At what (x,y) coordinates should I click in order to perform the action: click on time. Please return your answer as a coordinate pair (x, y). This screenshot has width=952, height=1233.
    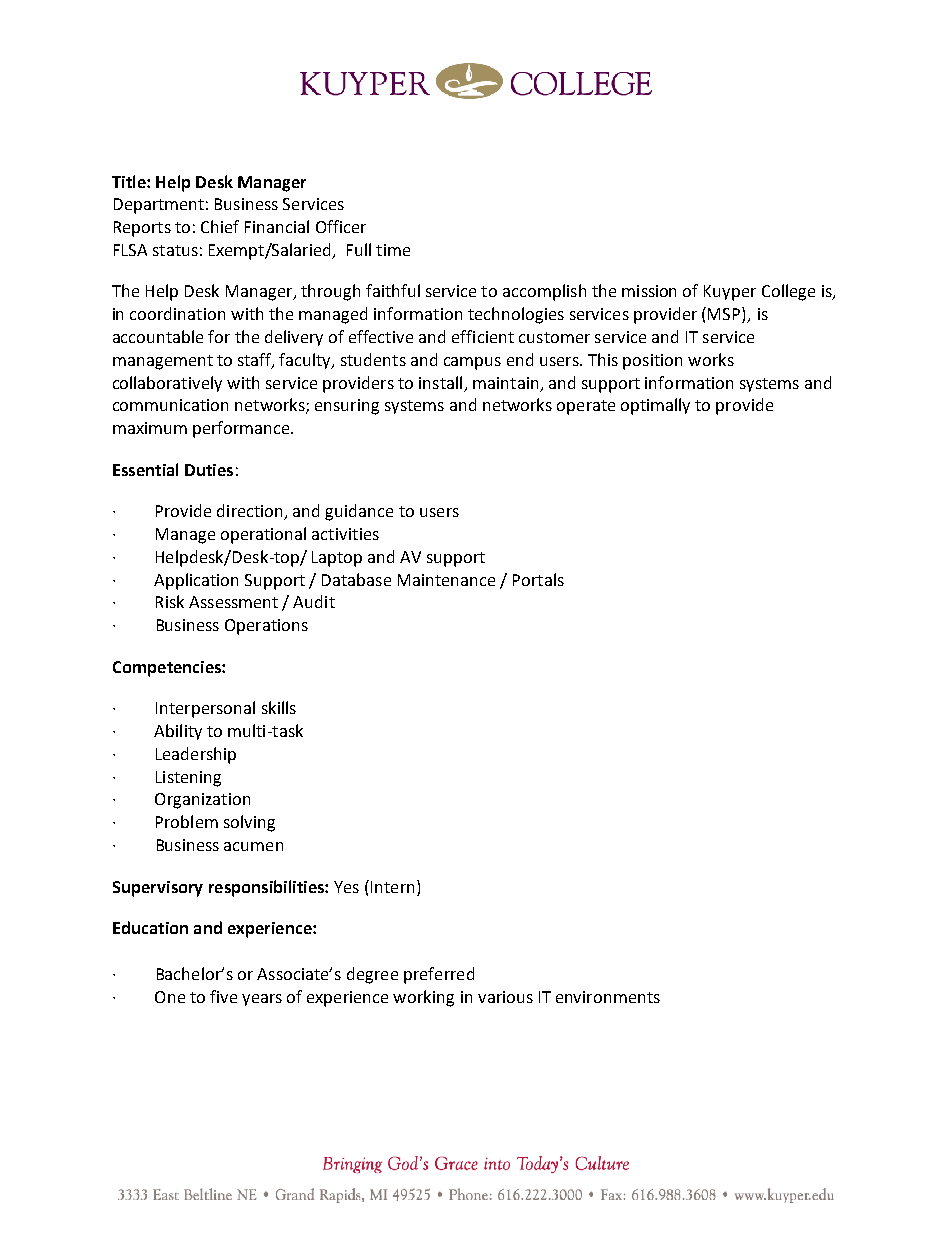
    Looking at the image, I should click on (393, 250).
